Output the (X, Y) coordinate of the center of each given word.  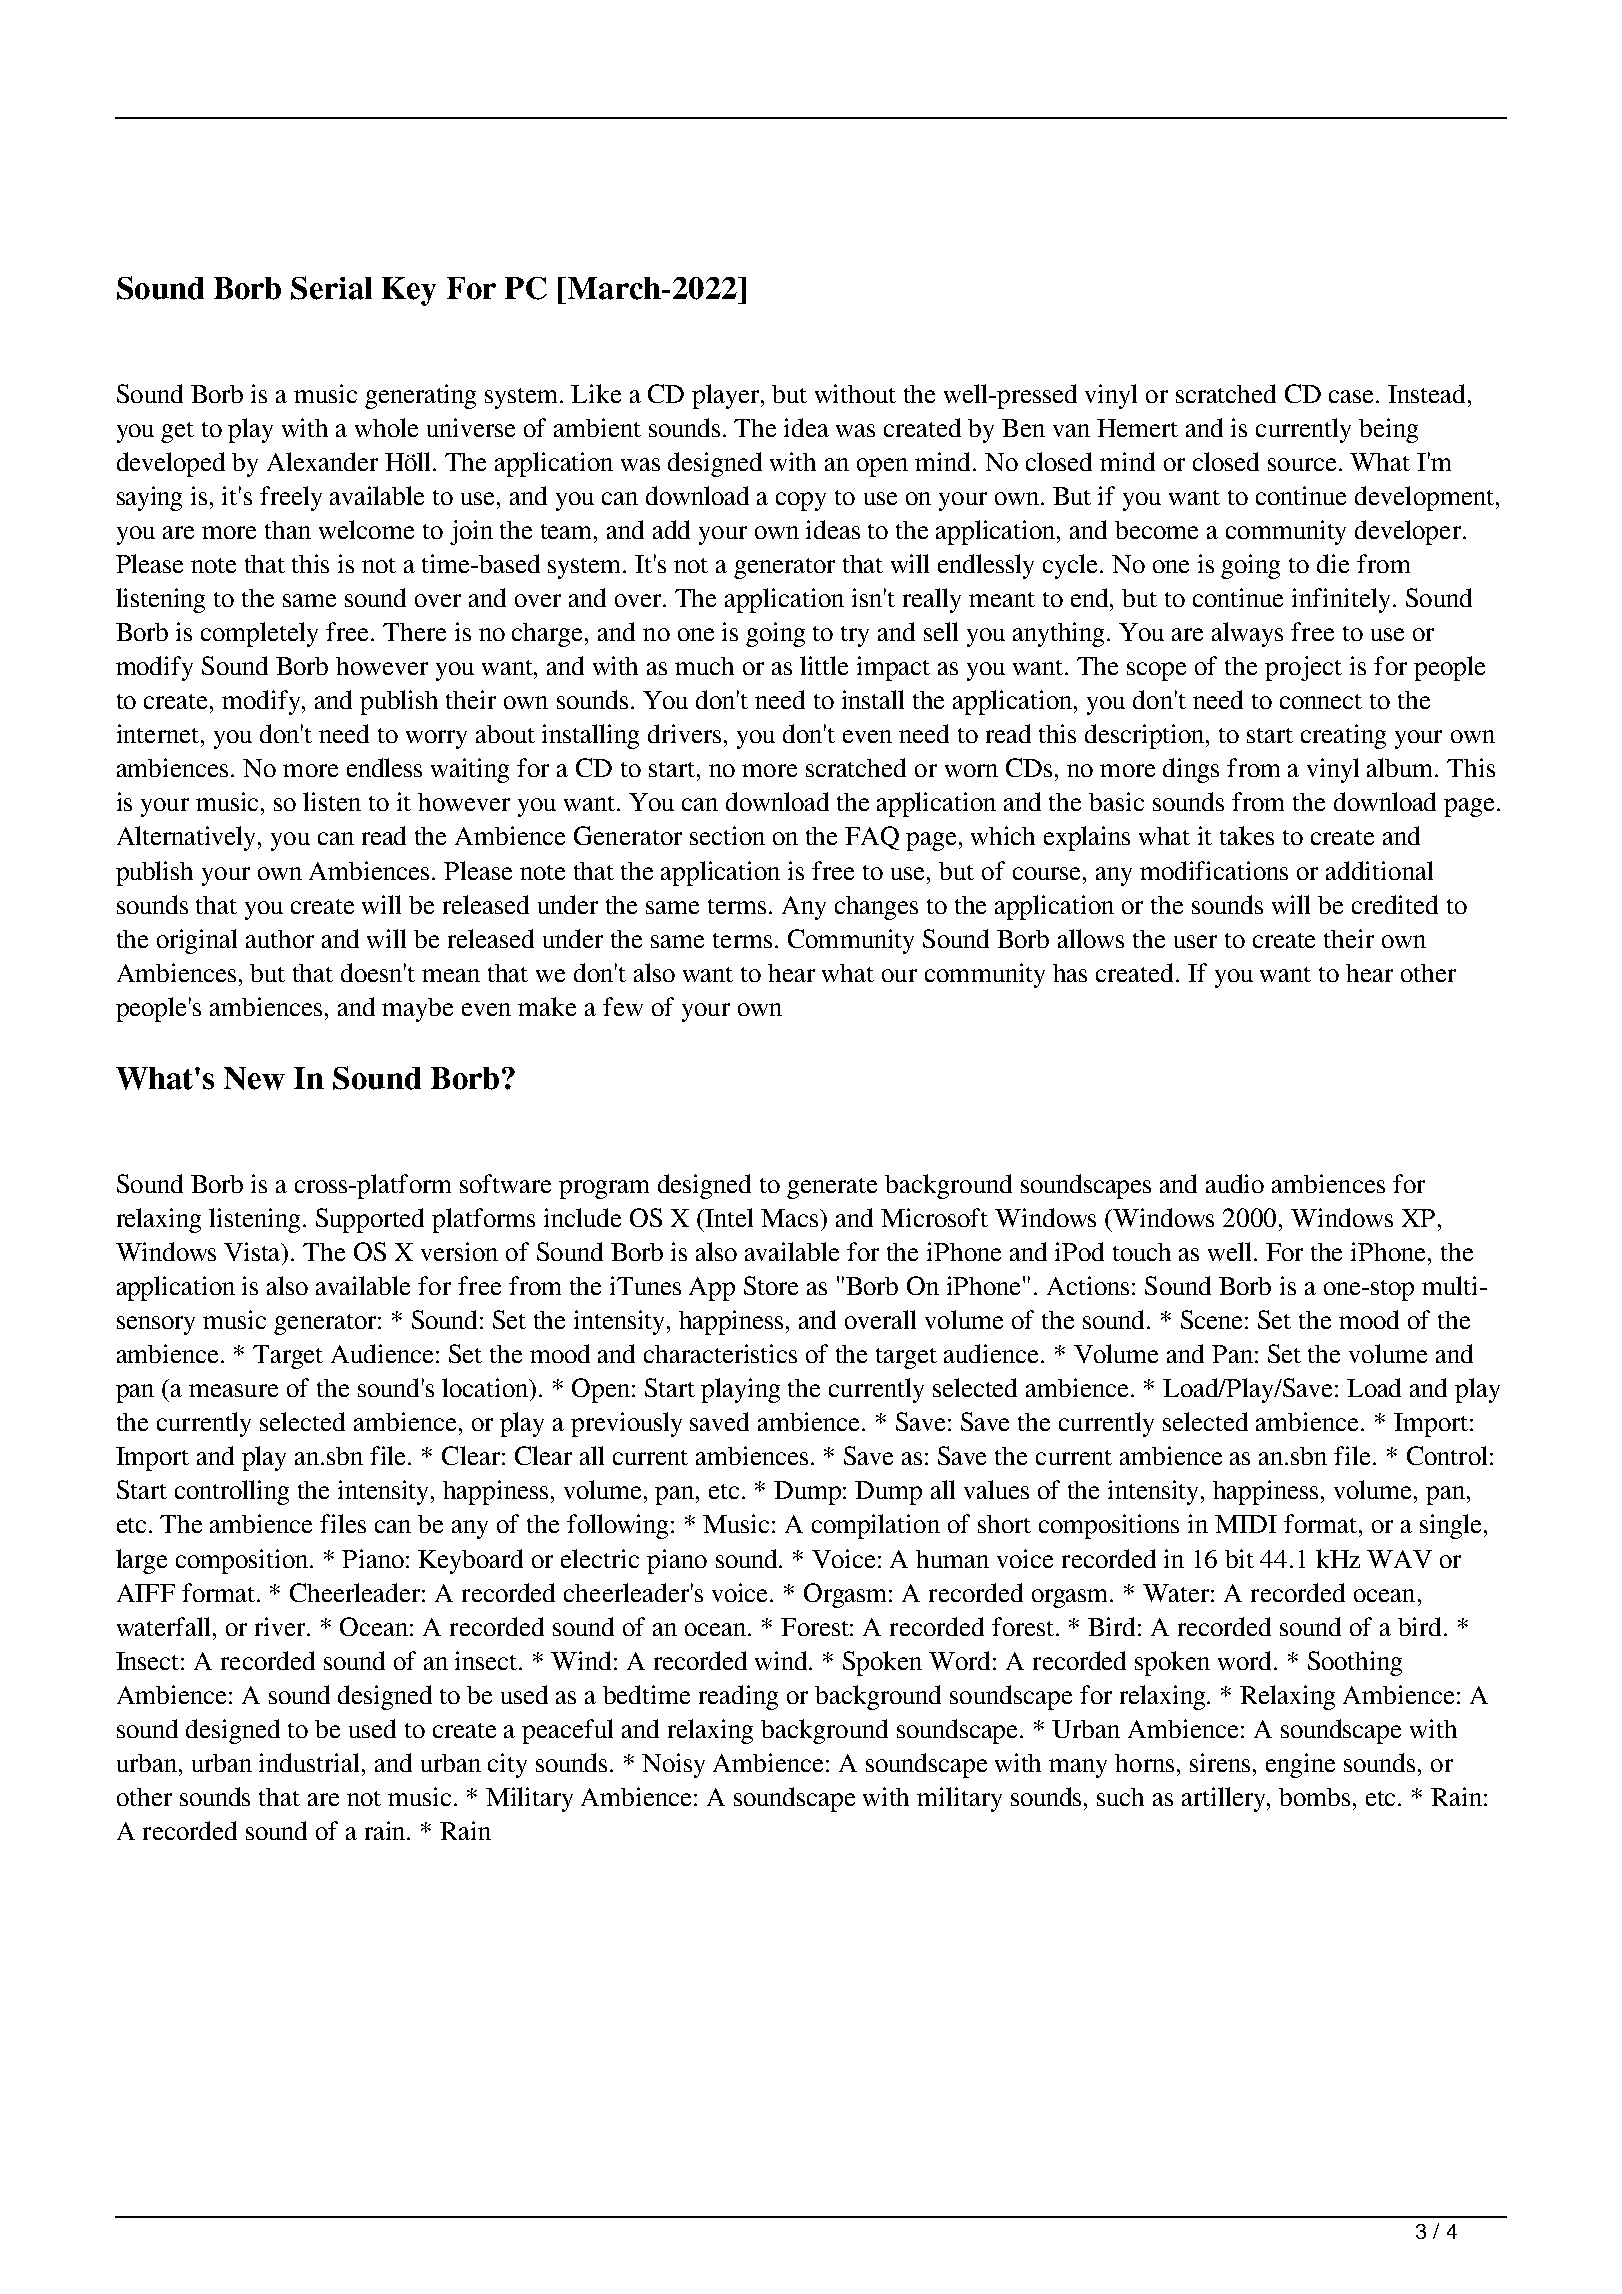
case (1353, 396)
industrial (311, 1762)
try (855, 636)
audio (1235, 1183)
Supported (370, 1220)
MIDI (1246, 1524)
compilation (876, 1526)
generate (832, 1188)
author (280, 939)
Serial (331, 288)
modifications (1214, 870)
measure (233, 1390)
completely (259, 634)
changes (876, 908)
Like (596, 393)
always (1247, 634)
